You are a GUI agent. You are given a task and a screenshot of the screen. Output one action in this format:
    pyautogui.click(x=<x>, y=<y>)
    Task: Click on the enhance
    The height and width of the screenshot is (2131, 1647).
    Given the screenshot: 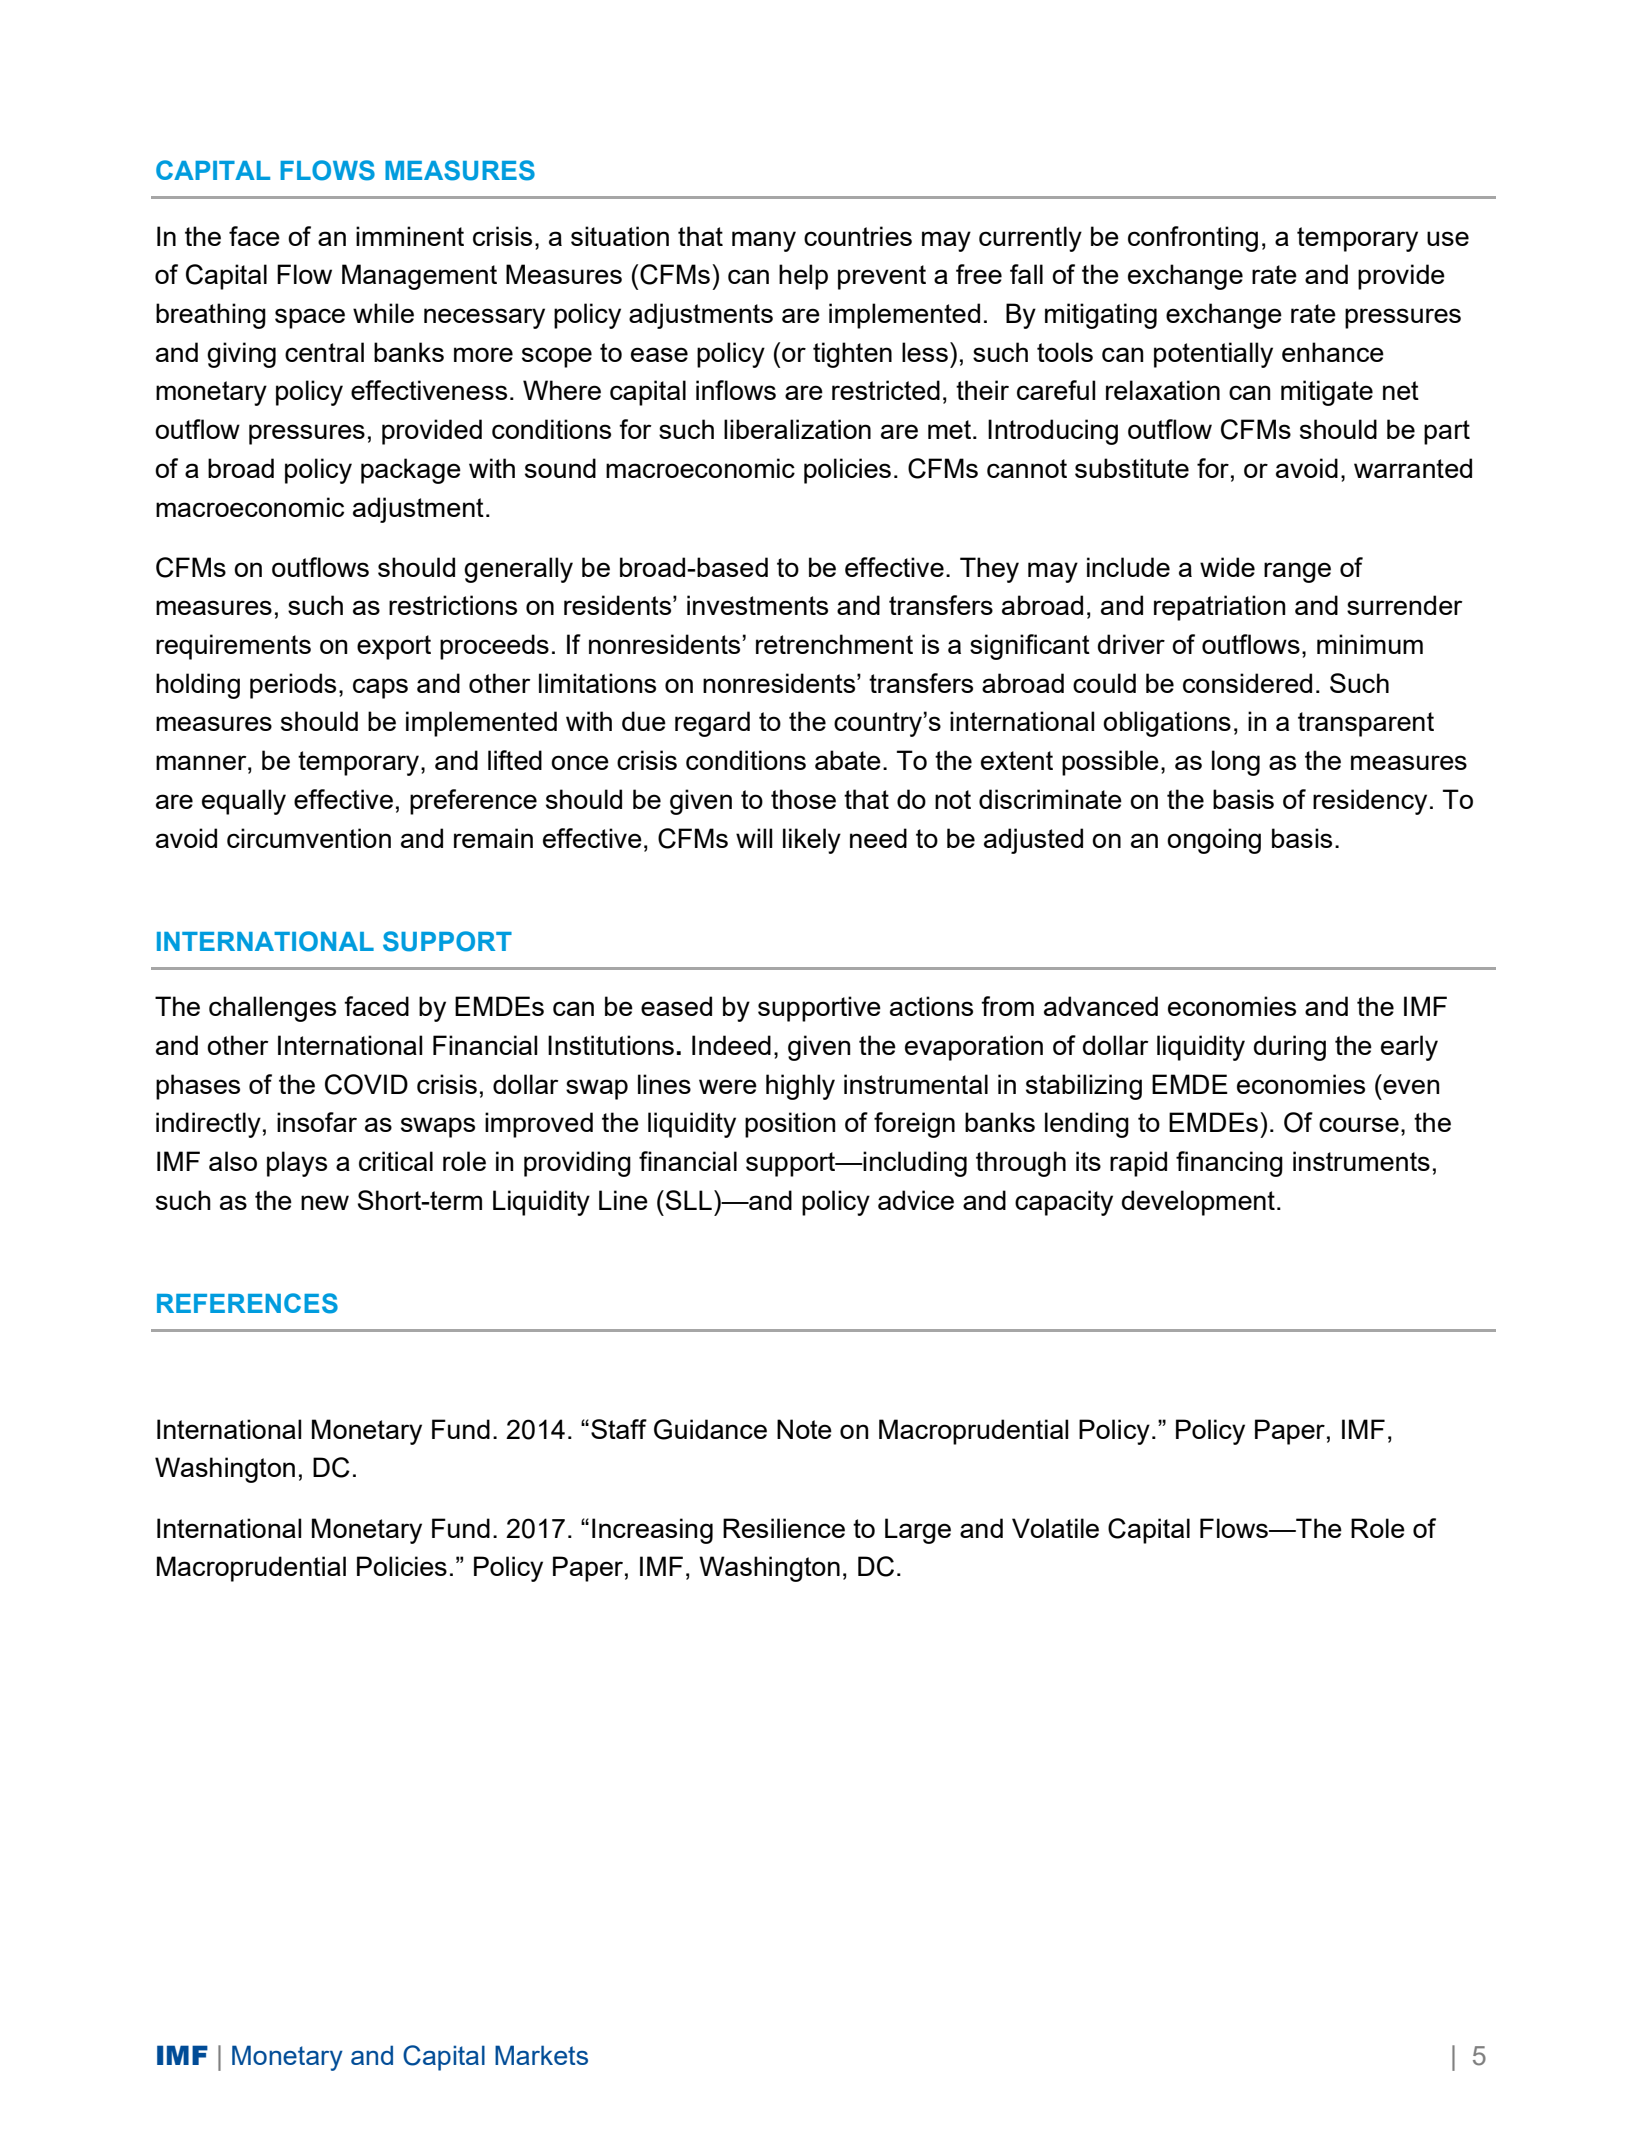 What is the action you would take?
    pyautogui.click(x=1333, y=352)
